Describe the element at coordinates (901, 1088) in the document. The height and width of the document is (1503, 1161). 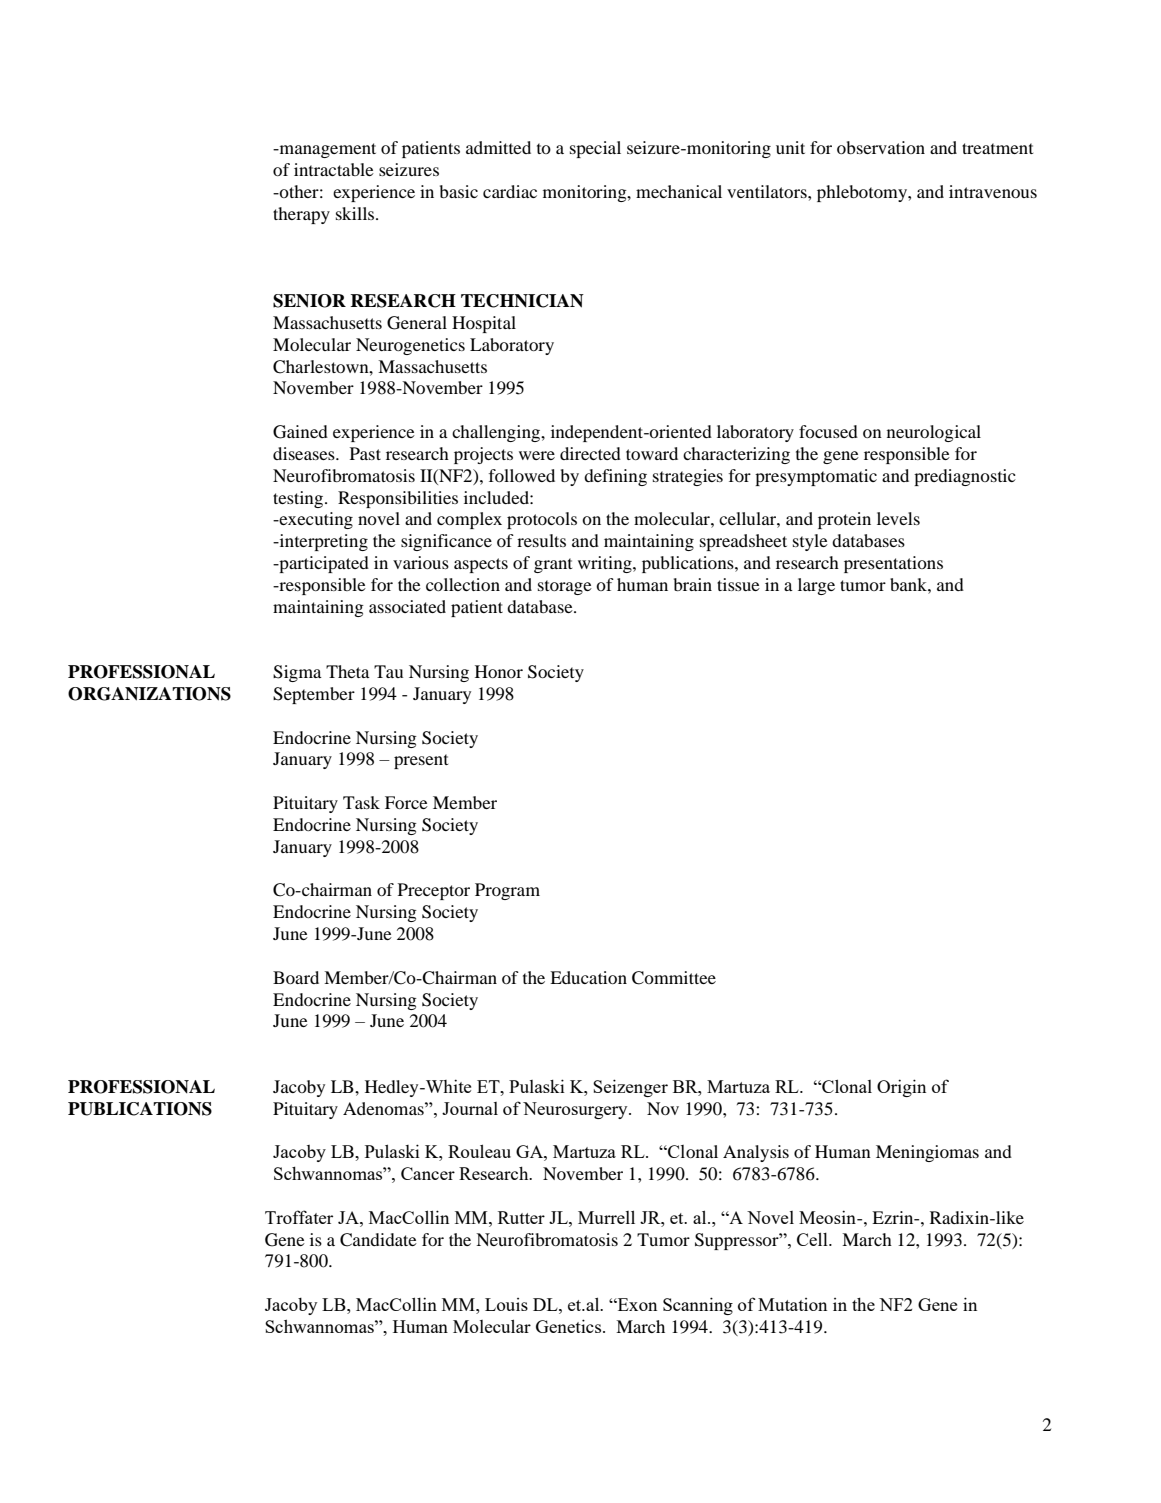
I see `Origin` at that location.
